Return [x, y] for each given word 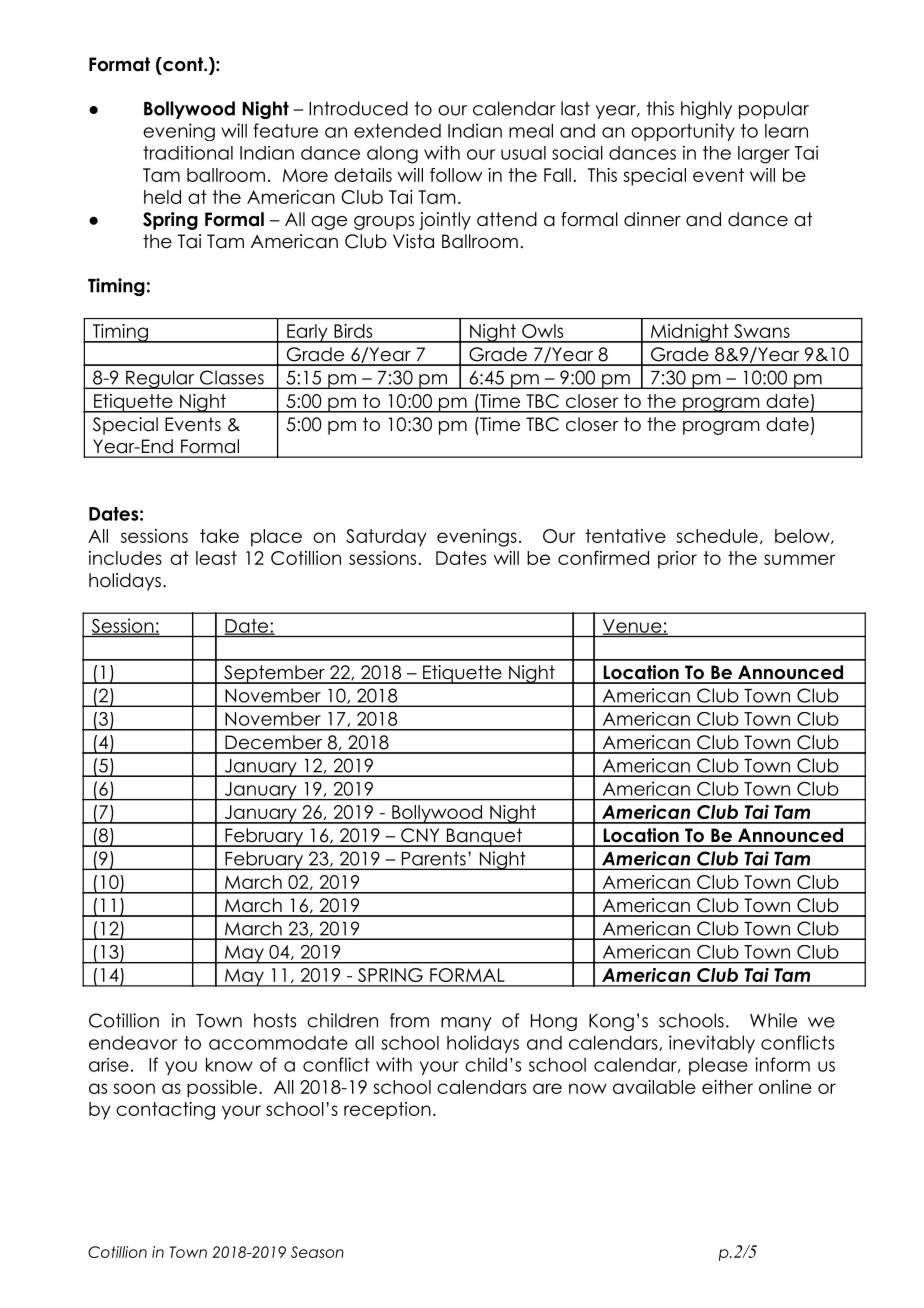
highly [706, 110]
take [219, 536]
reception [387, 1111]
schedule [717, 536]
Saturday [386, 538]
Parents [434, 859]
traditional [188, 153]
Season [317, 1252]
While [773, 1020]
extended [397, 131]
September [274, 674]
